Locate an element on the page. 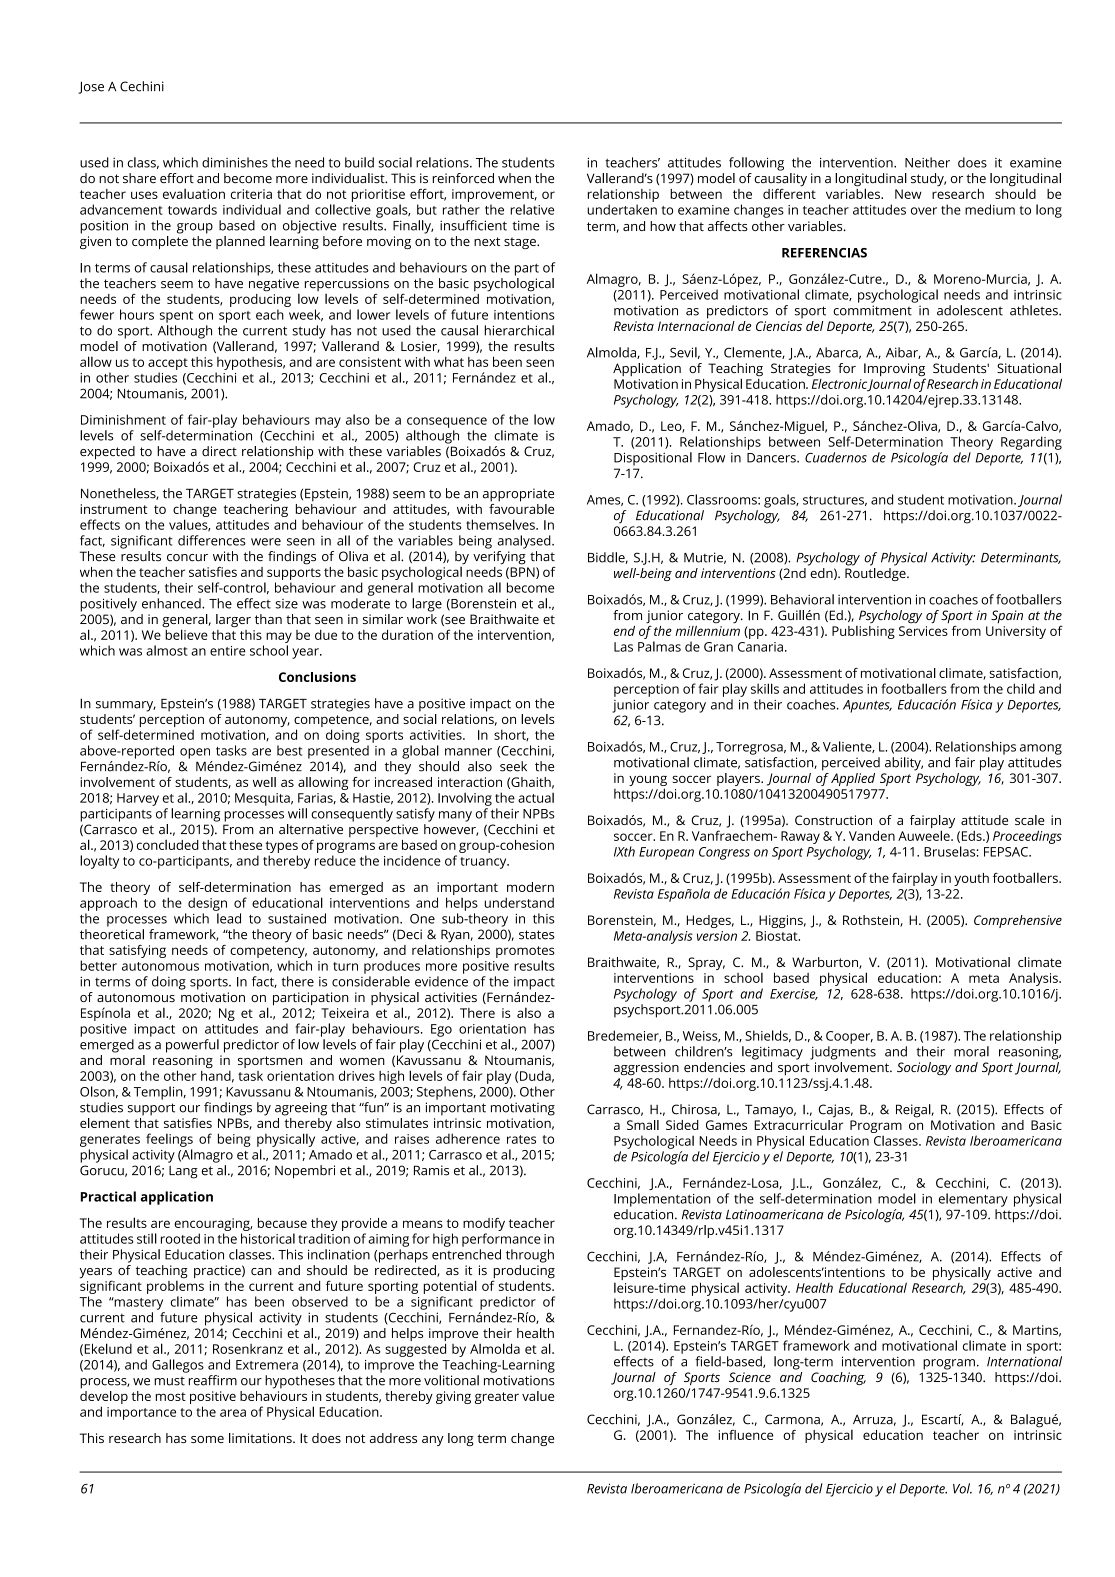 This page has height=1577, width=1115. Coaching is located at coordinates (838, 1378).
